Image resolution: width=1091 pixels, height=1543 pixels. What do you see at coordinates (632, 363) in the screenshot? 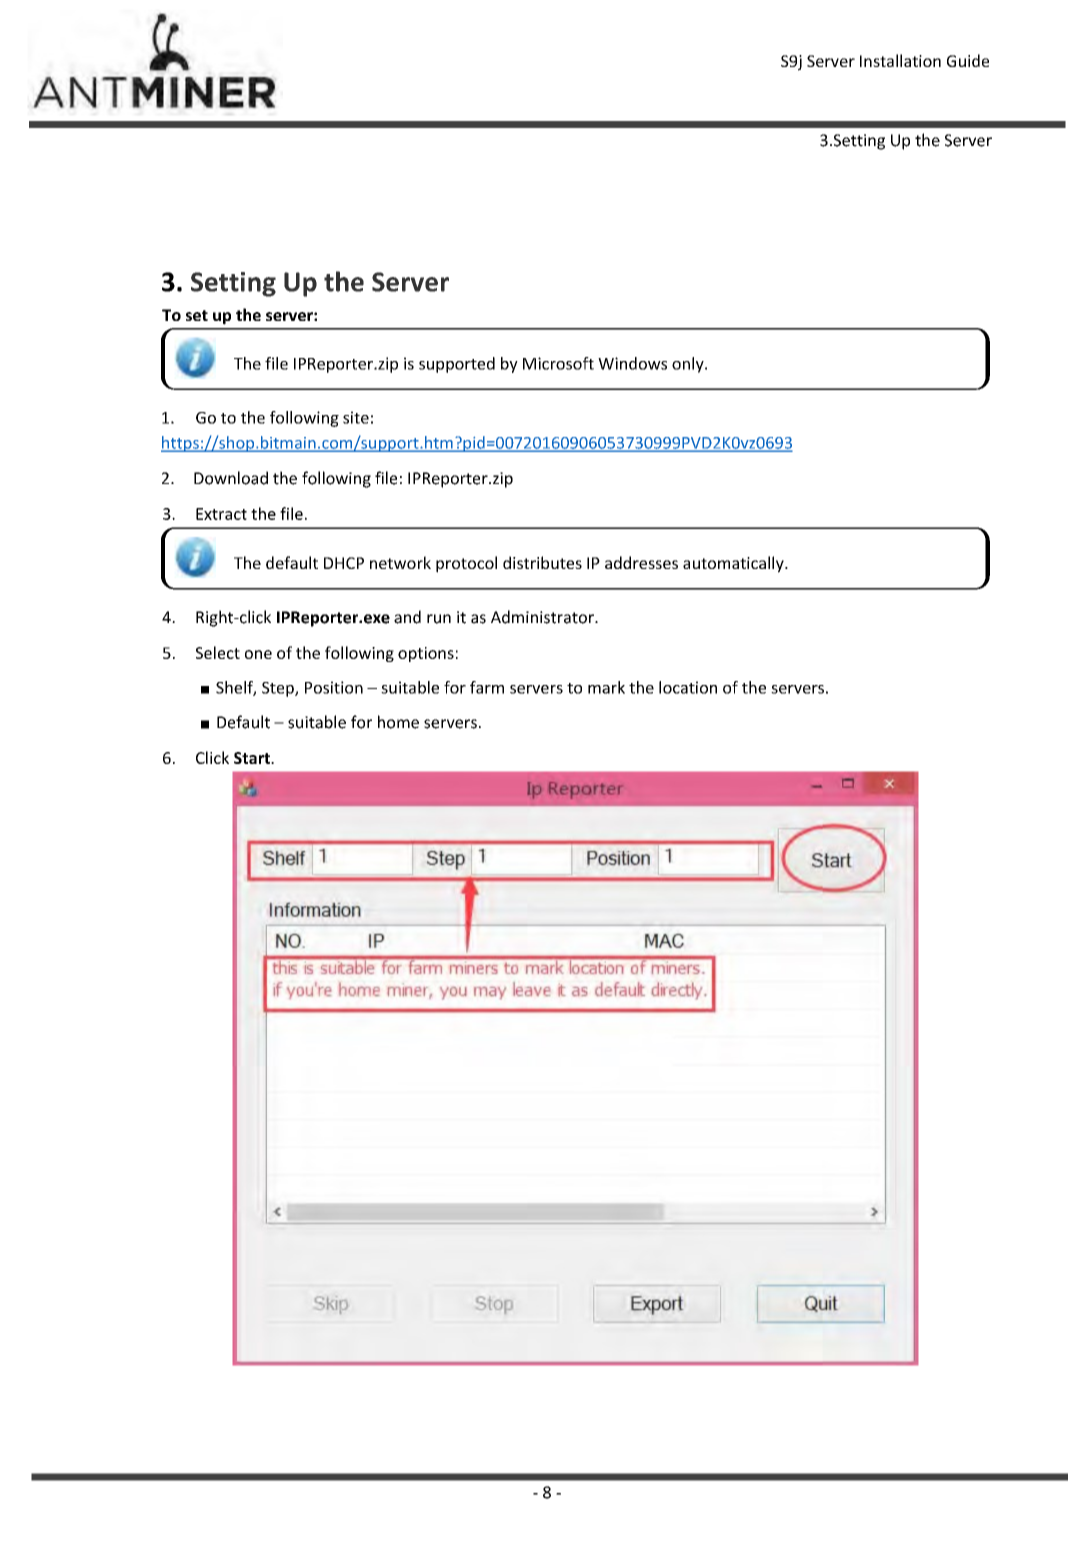
I see `Windows` at bounding box center [632, 363].
